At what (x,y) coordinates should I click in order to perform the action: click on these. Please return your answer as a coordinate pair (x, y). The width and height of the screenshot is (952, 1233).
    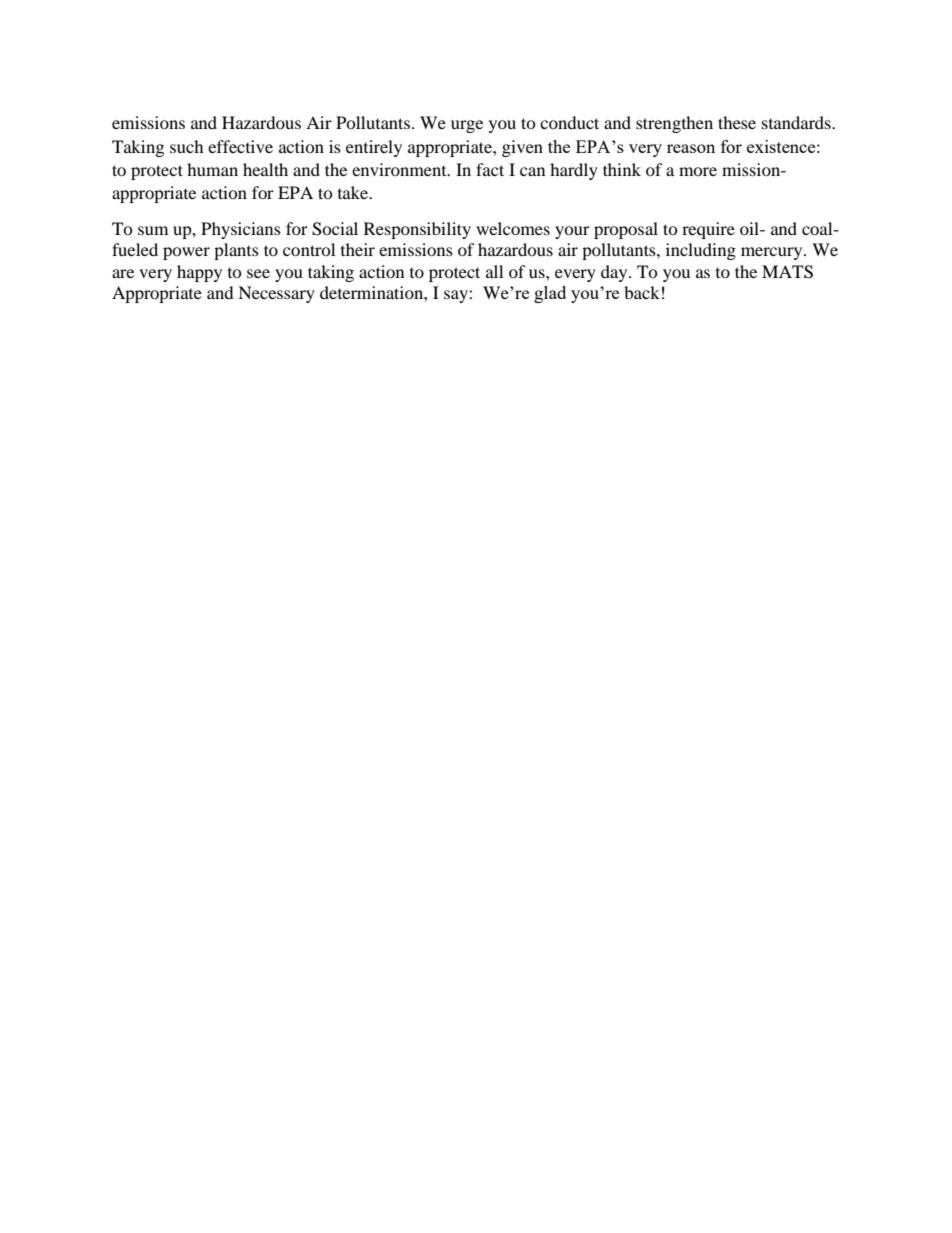
    Looking at the image, I should click on (737, 122).
